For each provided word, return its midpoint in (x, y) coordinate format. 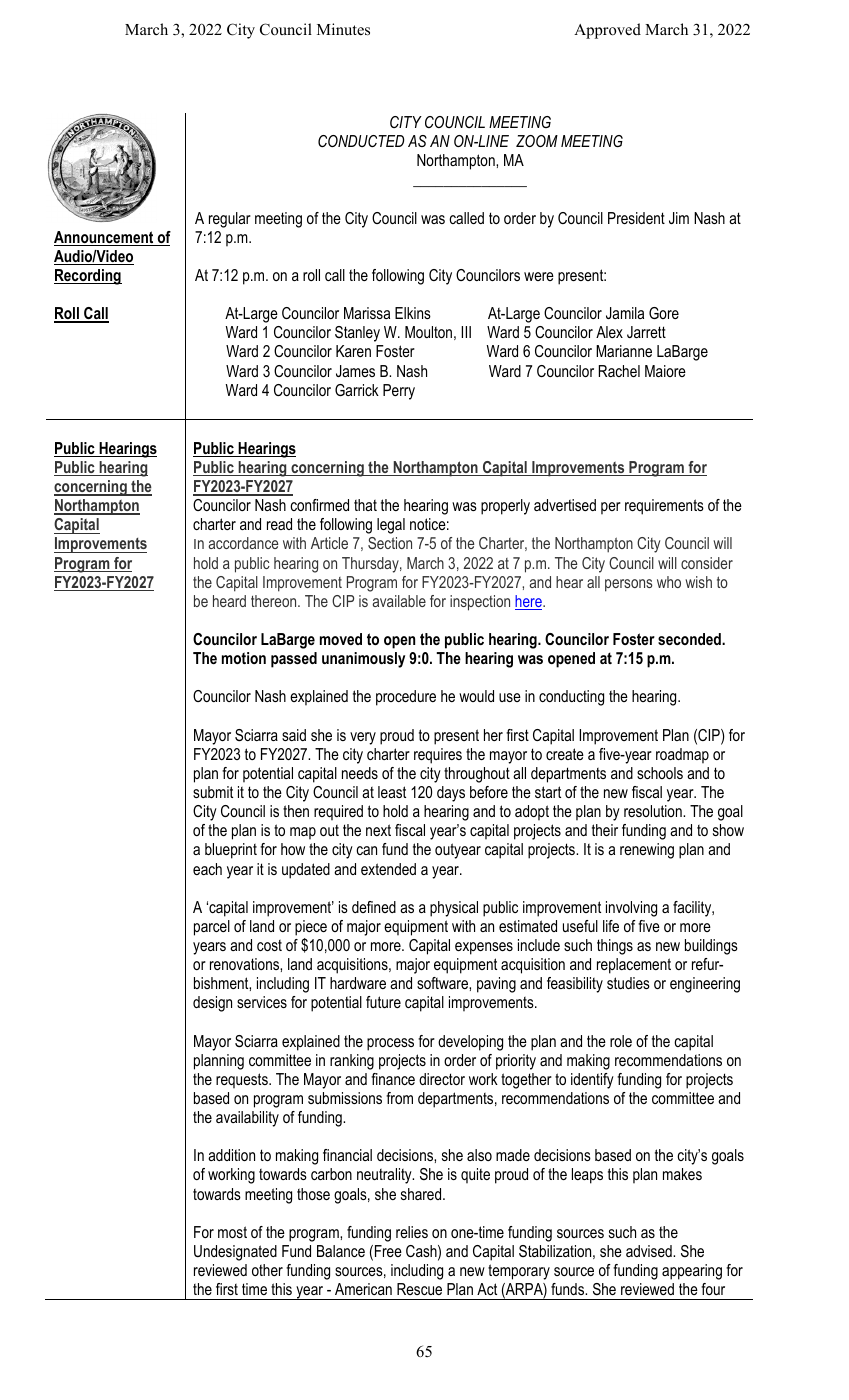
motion (244, 658)
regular (230, 220)
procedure (406, 698)
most (232, 1232)
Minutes (343, 29)
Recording (88, 277)
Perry (399, 392)
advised (650, 1251)
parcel (212, 928)
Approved (607, 31)
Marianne (624, 351)
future (383, 1002)
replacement (634, 966)
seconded (690, 639)
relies (412, 1232)
